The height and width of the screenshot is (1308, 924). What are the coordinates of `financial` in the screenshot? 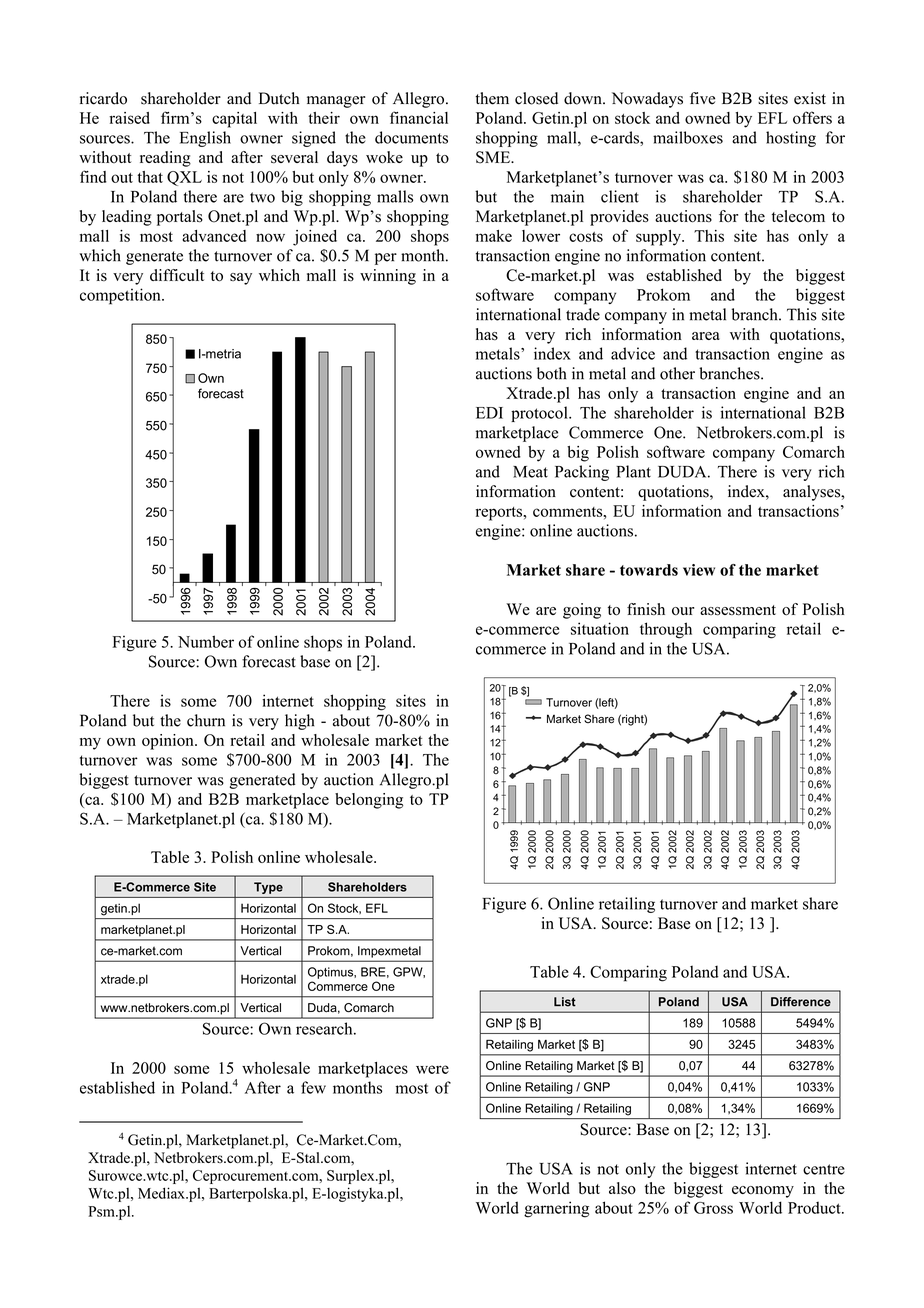 It's located at (419, 117).
